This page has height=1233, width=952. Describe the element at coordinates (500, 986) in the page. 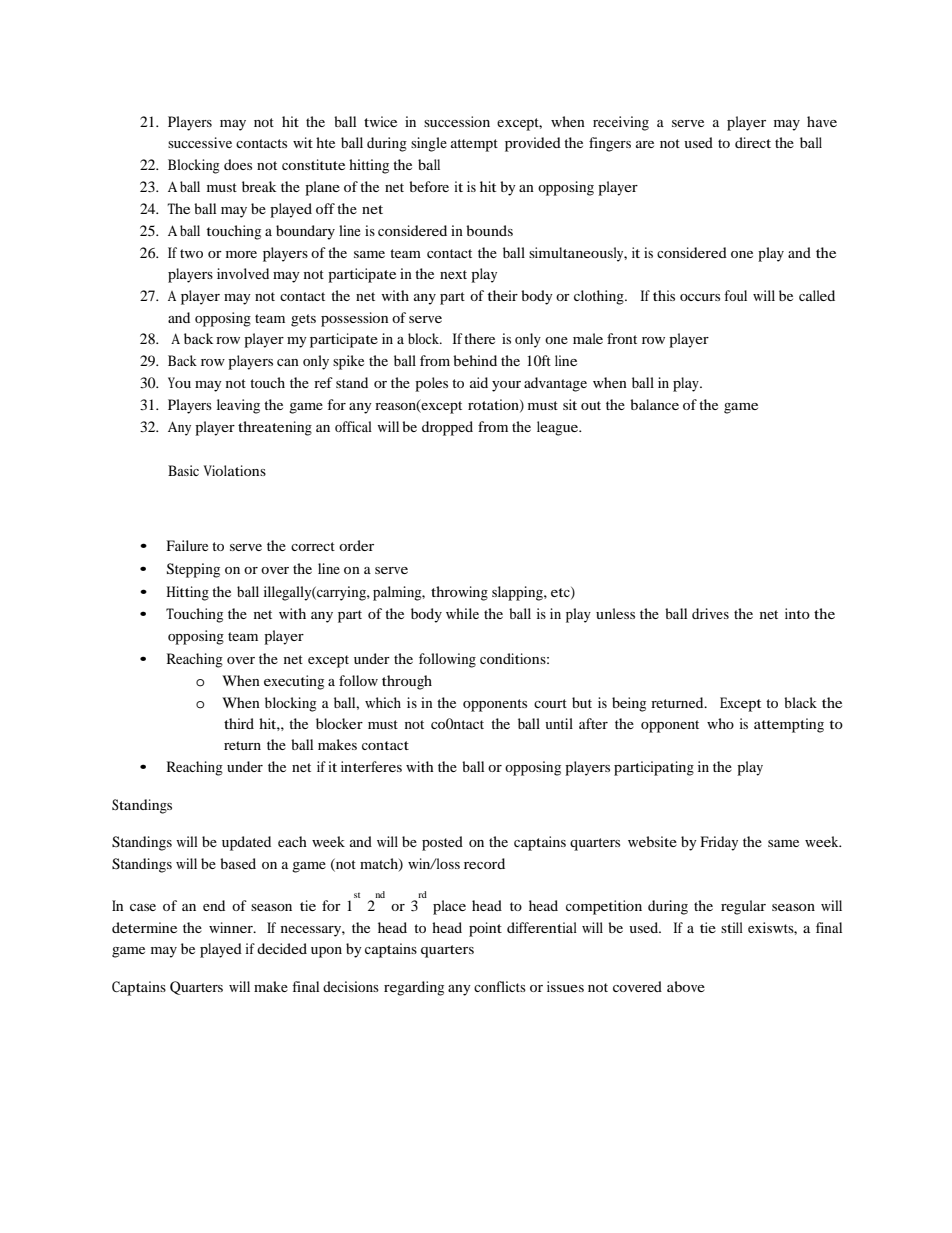

I see `conflicts` at that location.
